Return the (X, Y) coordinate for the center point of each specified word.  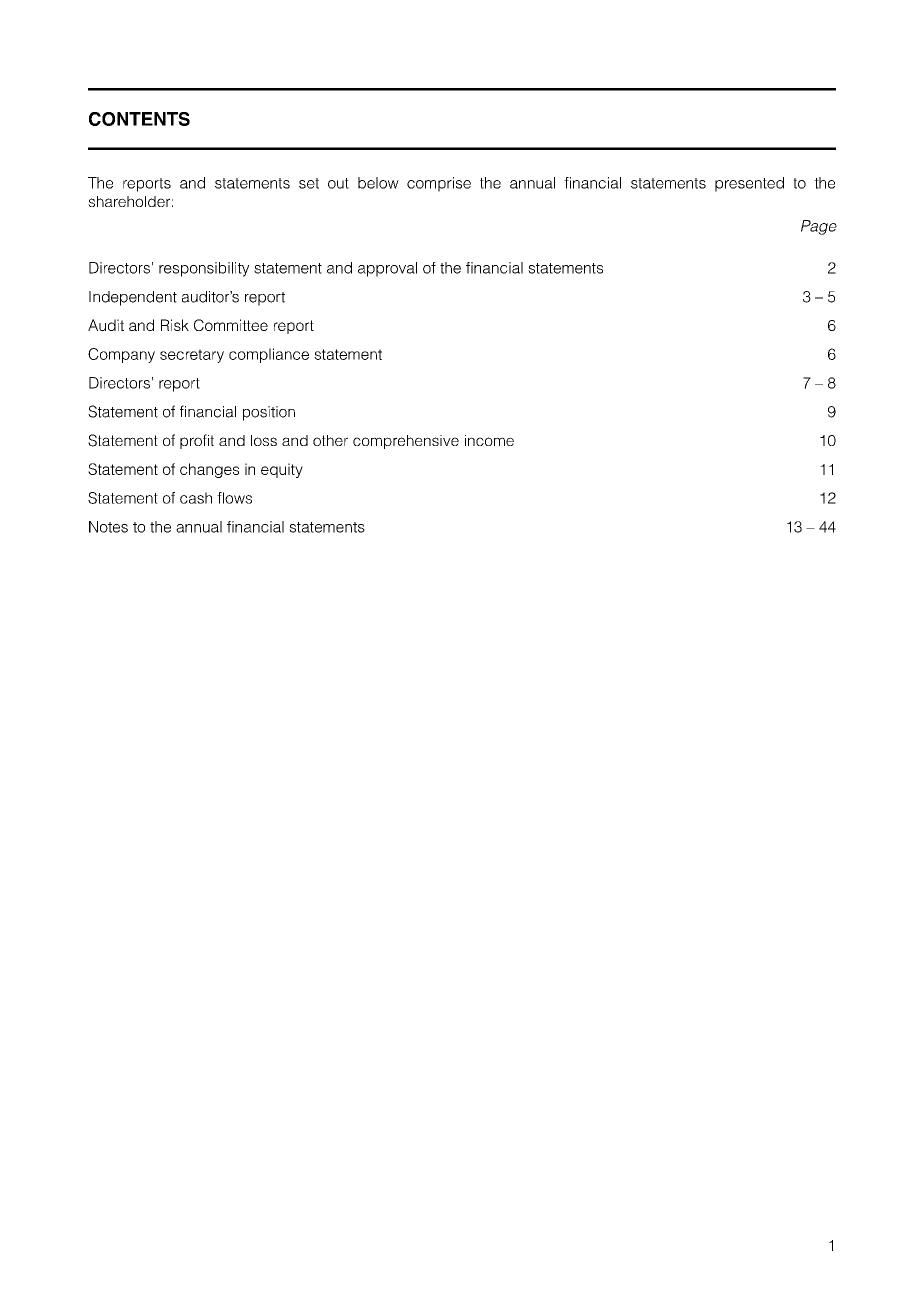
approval (387, 269)
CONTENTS (139, 119)
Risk (175, 325)
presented (749, 184)
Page (819, 227)
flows (234, 498)
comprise (439, 184)
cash (196, 498)
